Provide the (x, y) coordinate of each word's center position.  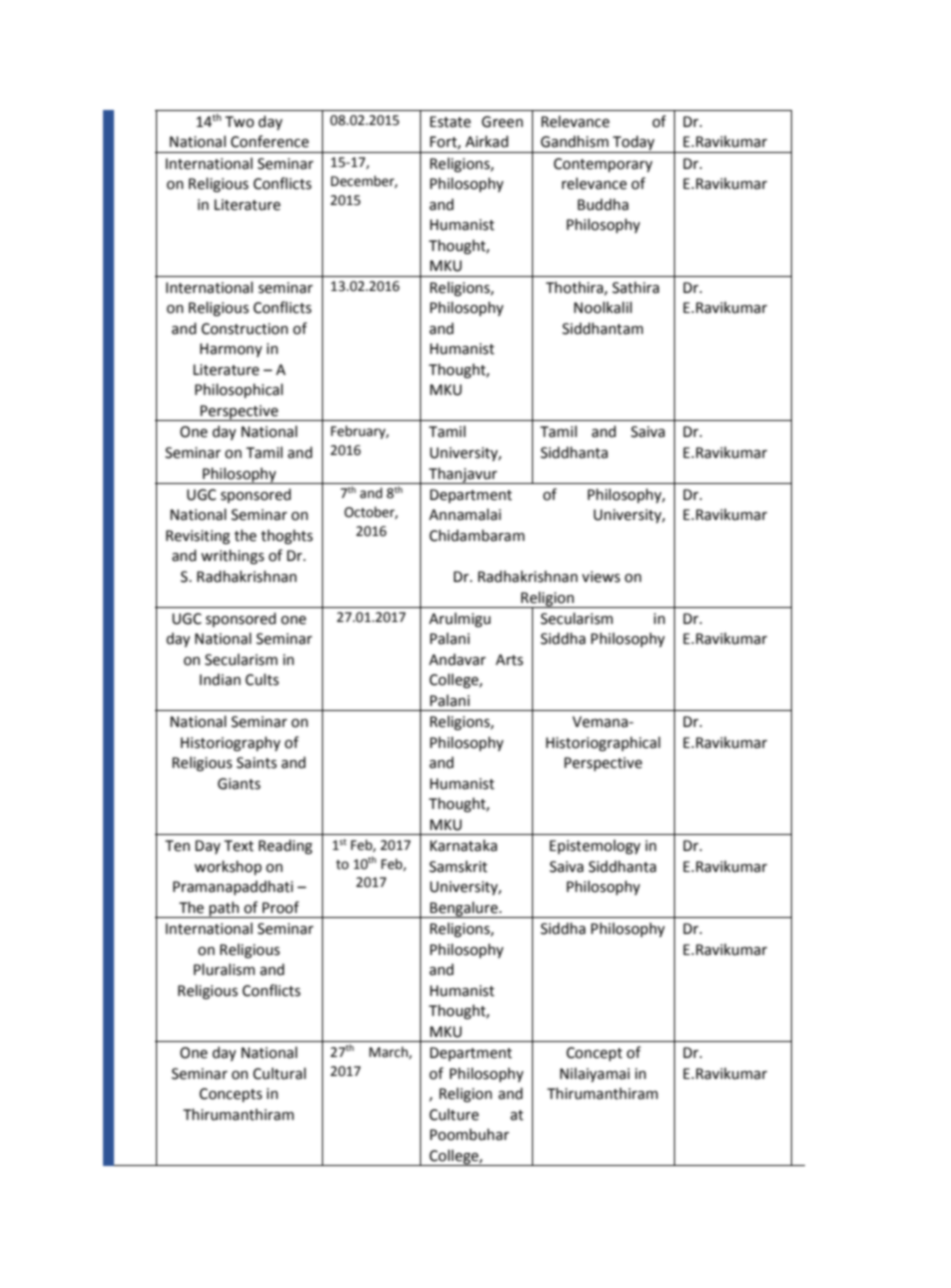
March (389, 1052)
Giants (239, 784)
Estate (450, 122)
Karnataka (463, 845)
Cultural (279, 1073)
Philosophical (239, 390)
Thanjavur (463, 475)
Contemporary (603, 165)
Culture (454, 1114)
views (601, 577)
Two (239, 122)
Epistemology (595, 846)
